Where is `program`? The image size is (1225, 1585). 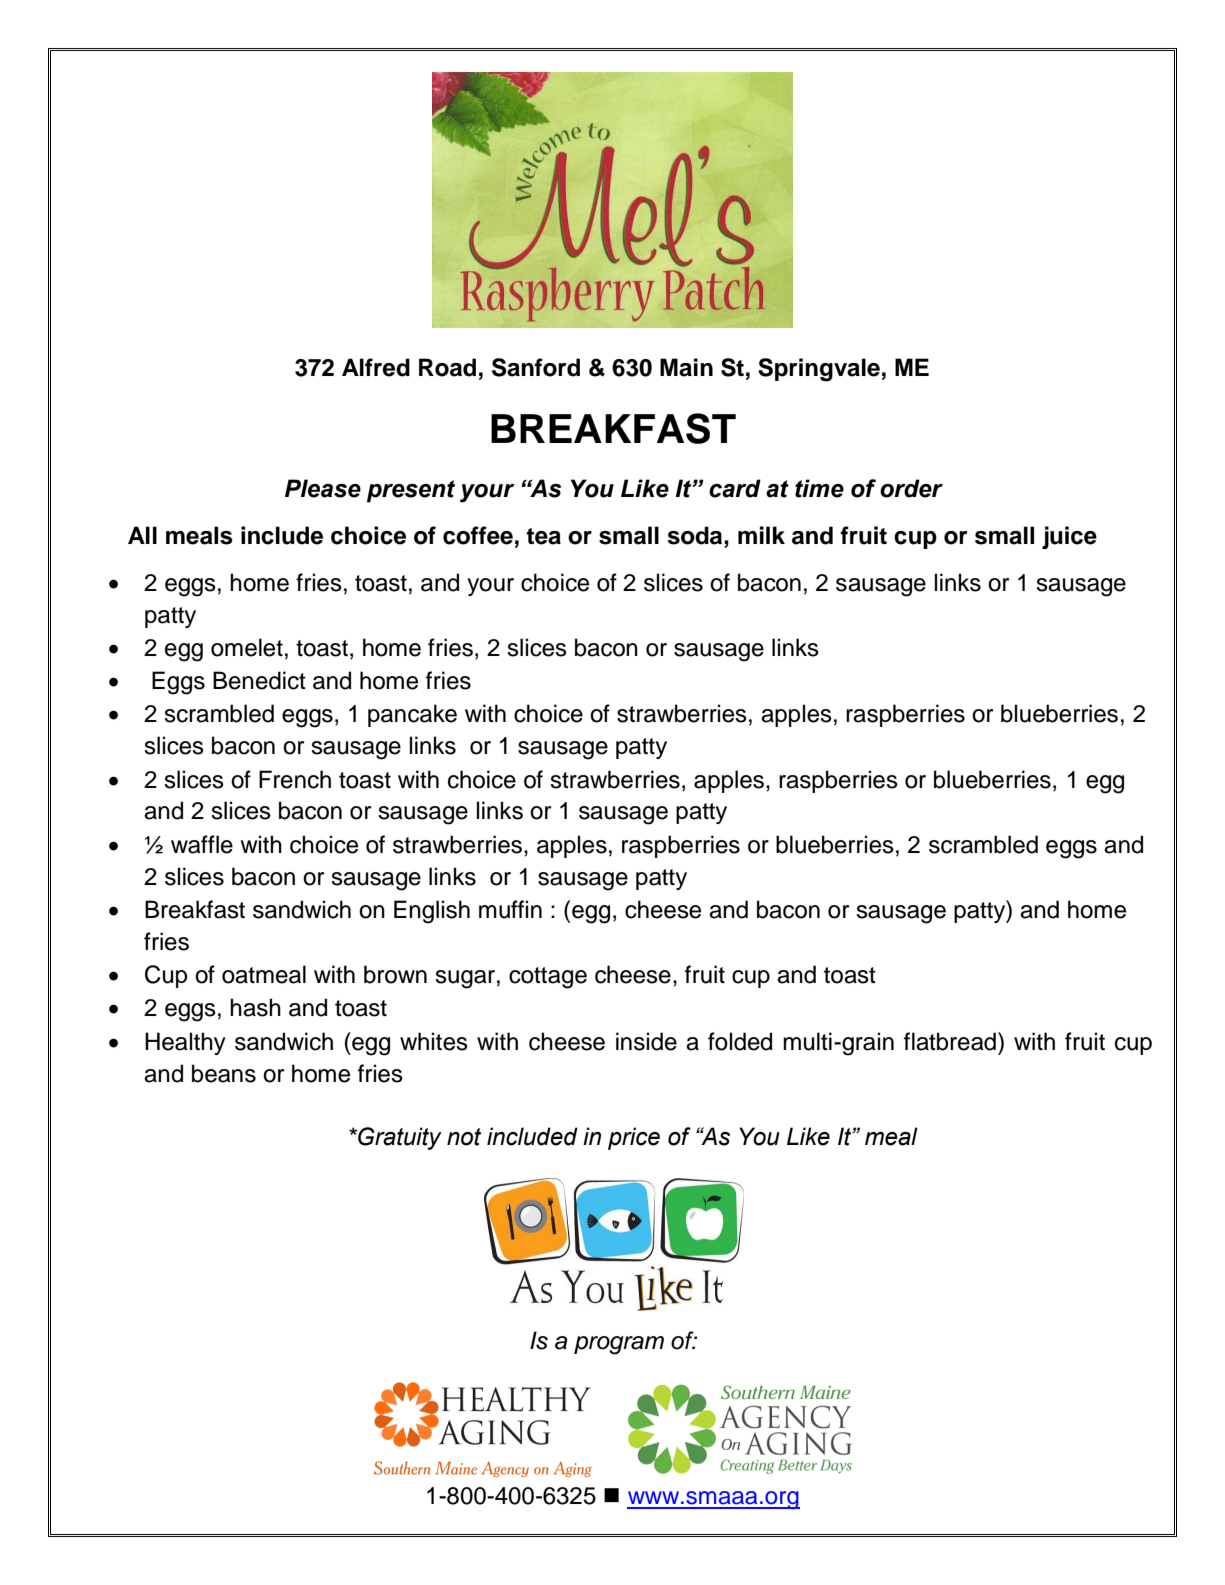 program is located at coordinates (619, 1345).
